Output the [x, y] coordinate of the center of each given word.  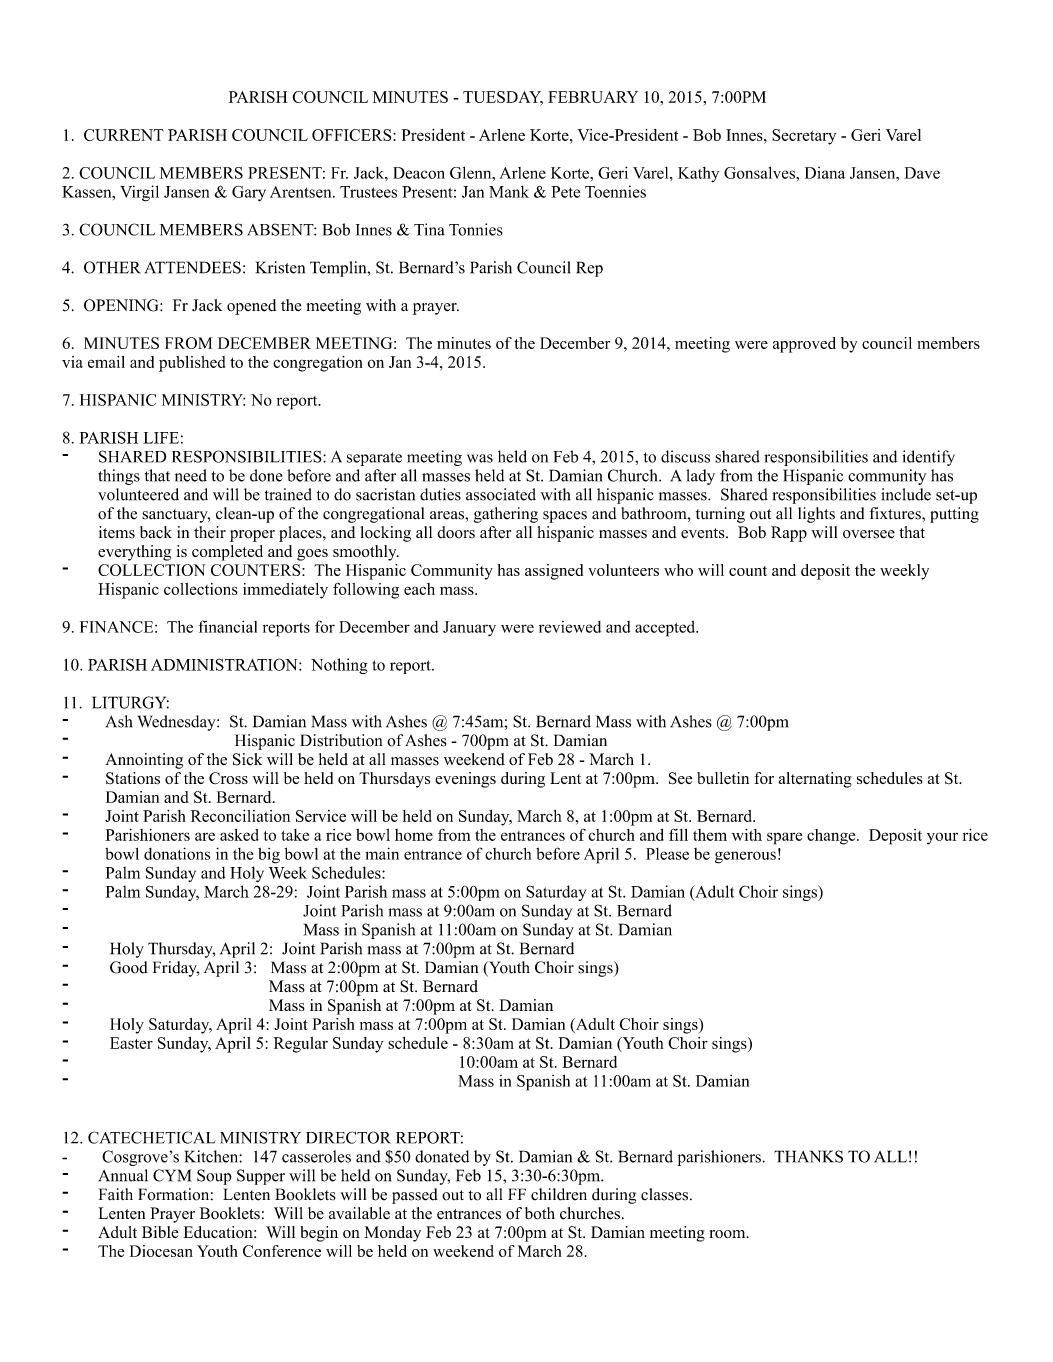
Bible [160, 1232]
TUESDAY [503, 98]
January [469, 629]
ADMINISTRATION [225, 664]
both [540, 1213]
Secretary [804, 137]
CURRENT [124, 135]
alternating [815, 780]
